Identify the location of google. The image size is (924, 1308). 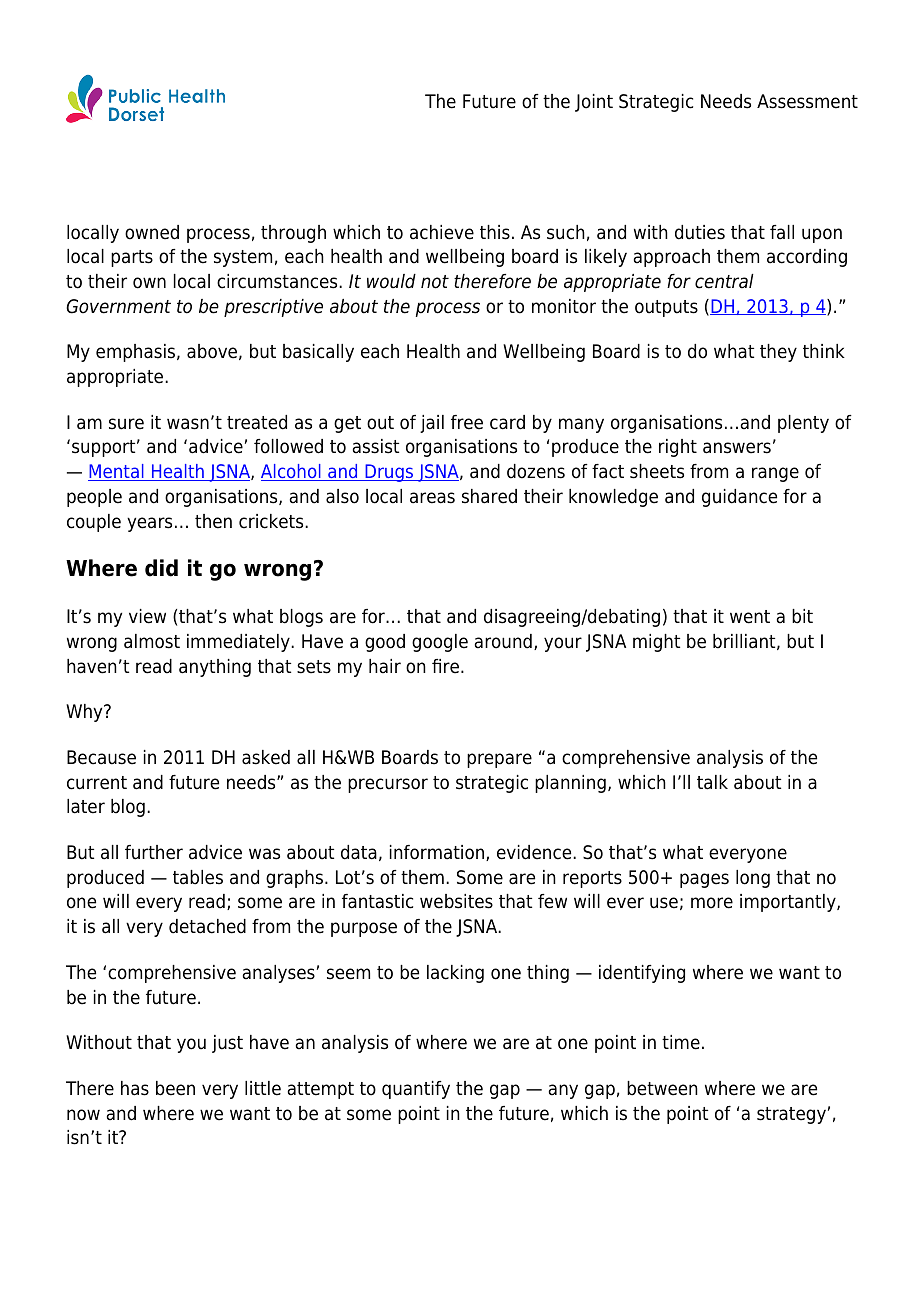
(440, 643).
